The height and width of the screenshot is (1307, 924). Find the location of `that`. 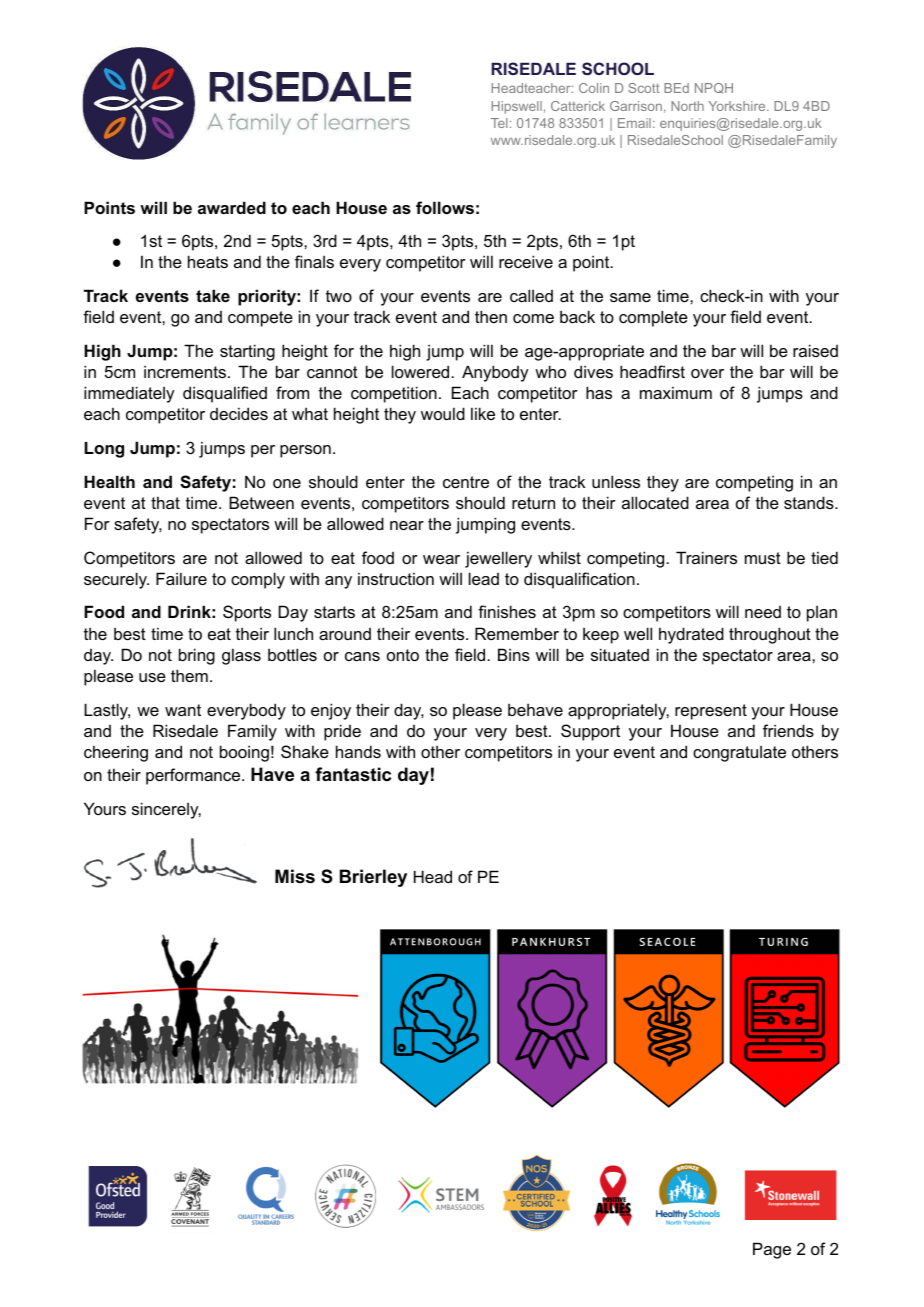

that is located at coordinates (165, 502).
